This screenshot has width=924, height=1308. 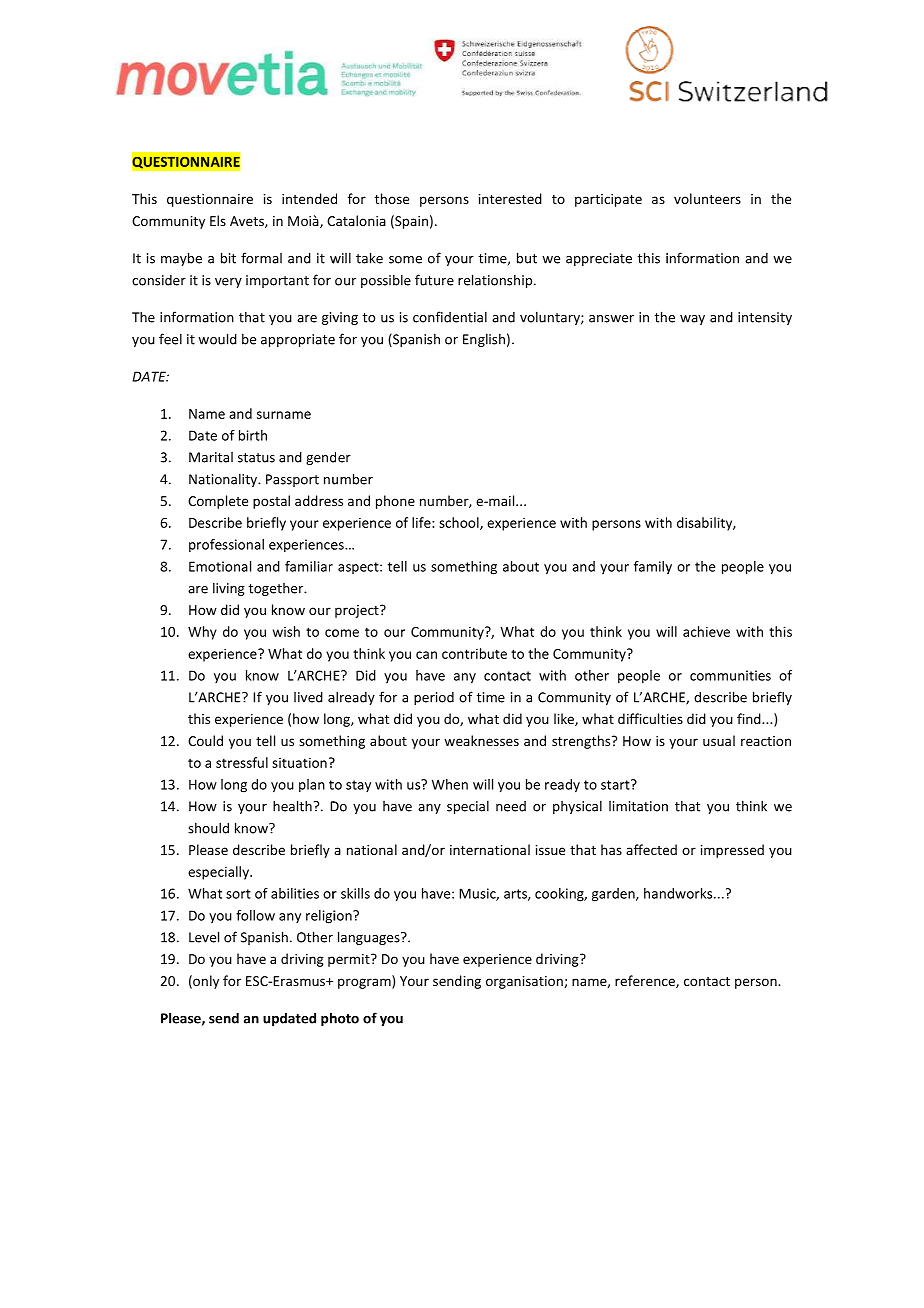 What do you see at coordinates (238, 894) in the screenshot?
I see `sort` at bounding box center [238, 894].
